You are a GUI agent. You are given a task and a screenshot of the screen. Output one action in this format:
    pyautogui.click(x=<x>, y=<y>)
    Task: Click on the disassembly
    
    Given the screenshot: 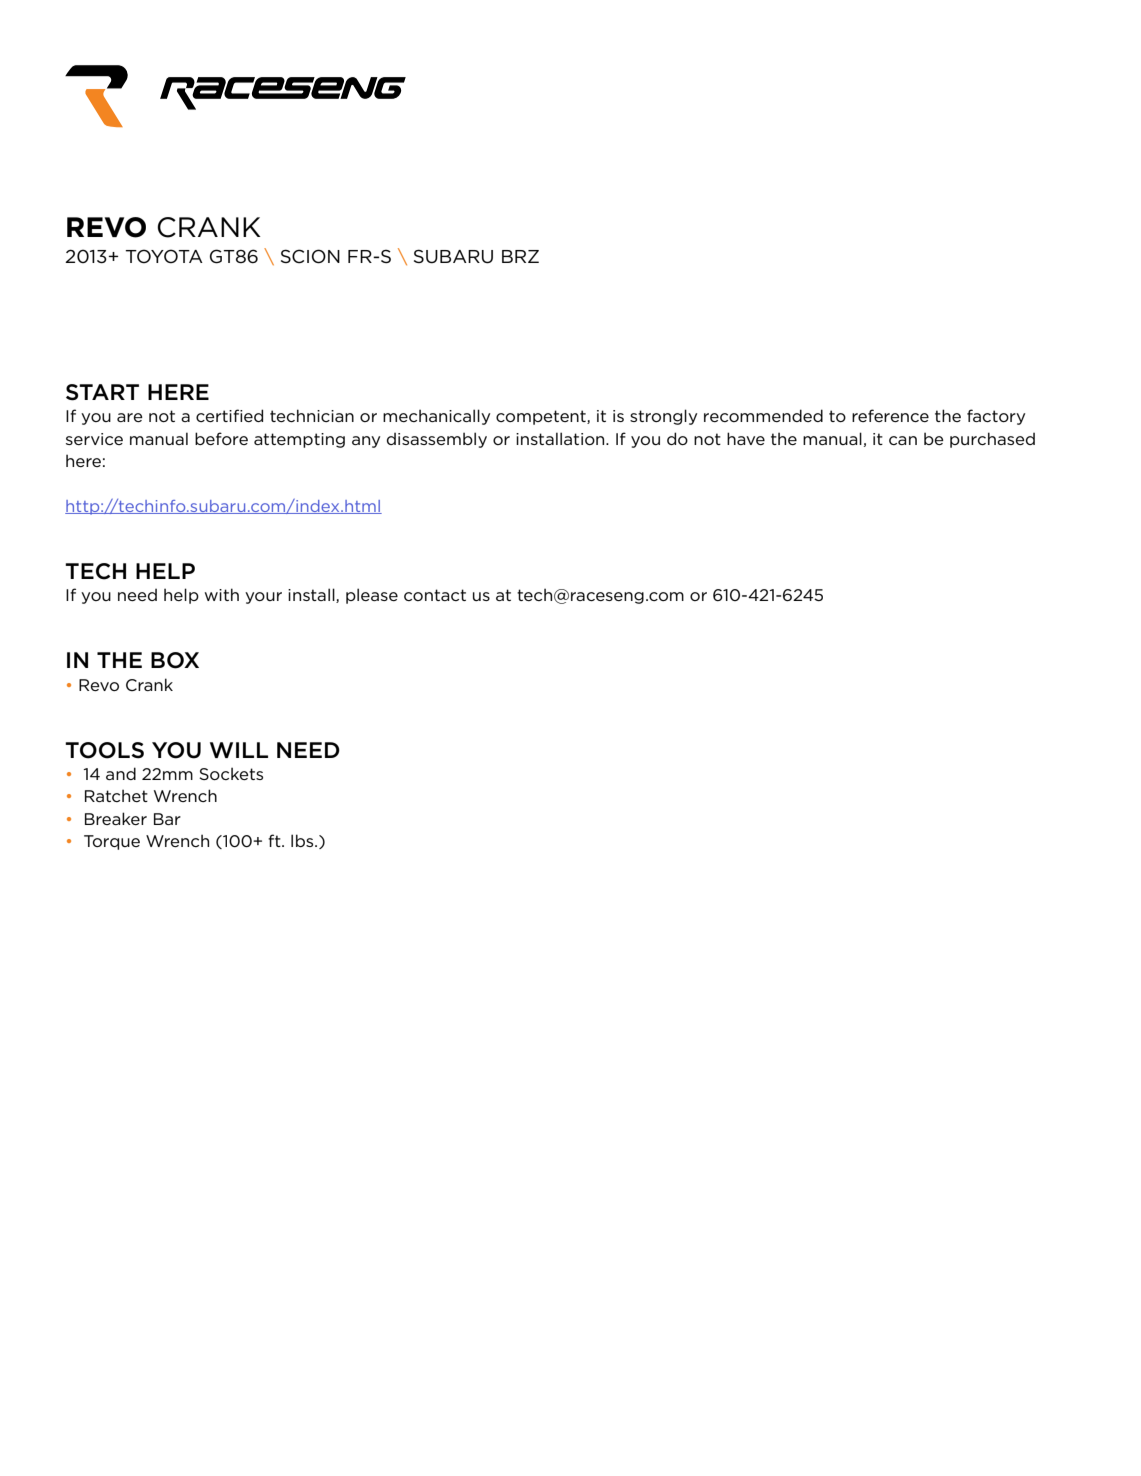 What is the action you would take?
    pyautogui.click(x=437, y=440)
